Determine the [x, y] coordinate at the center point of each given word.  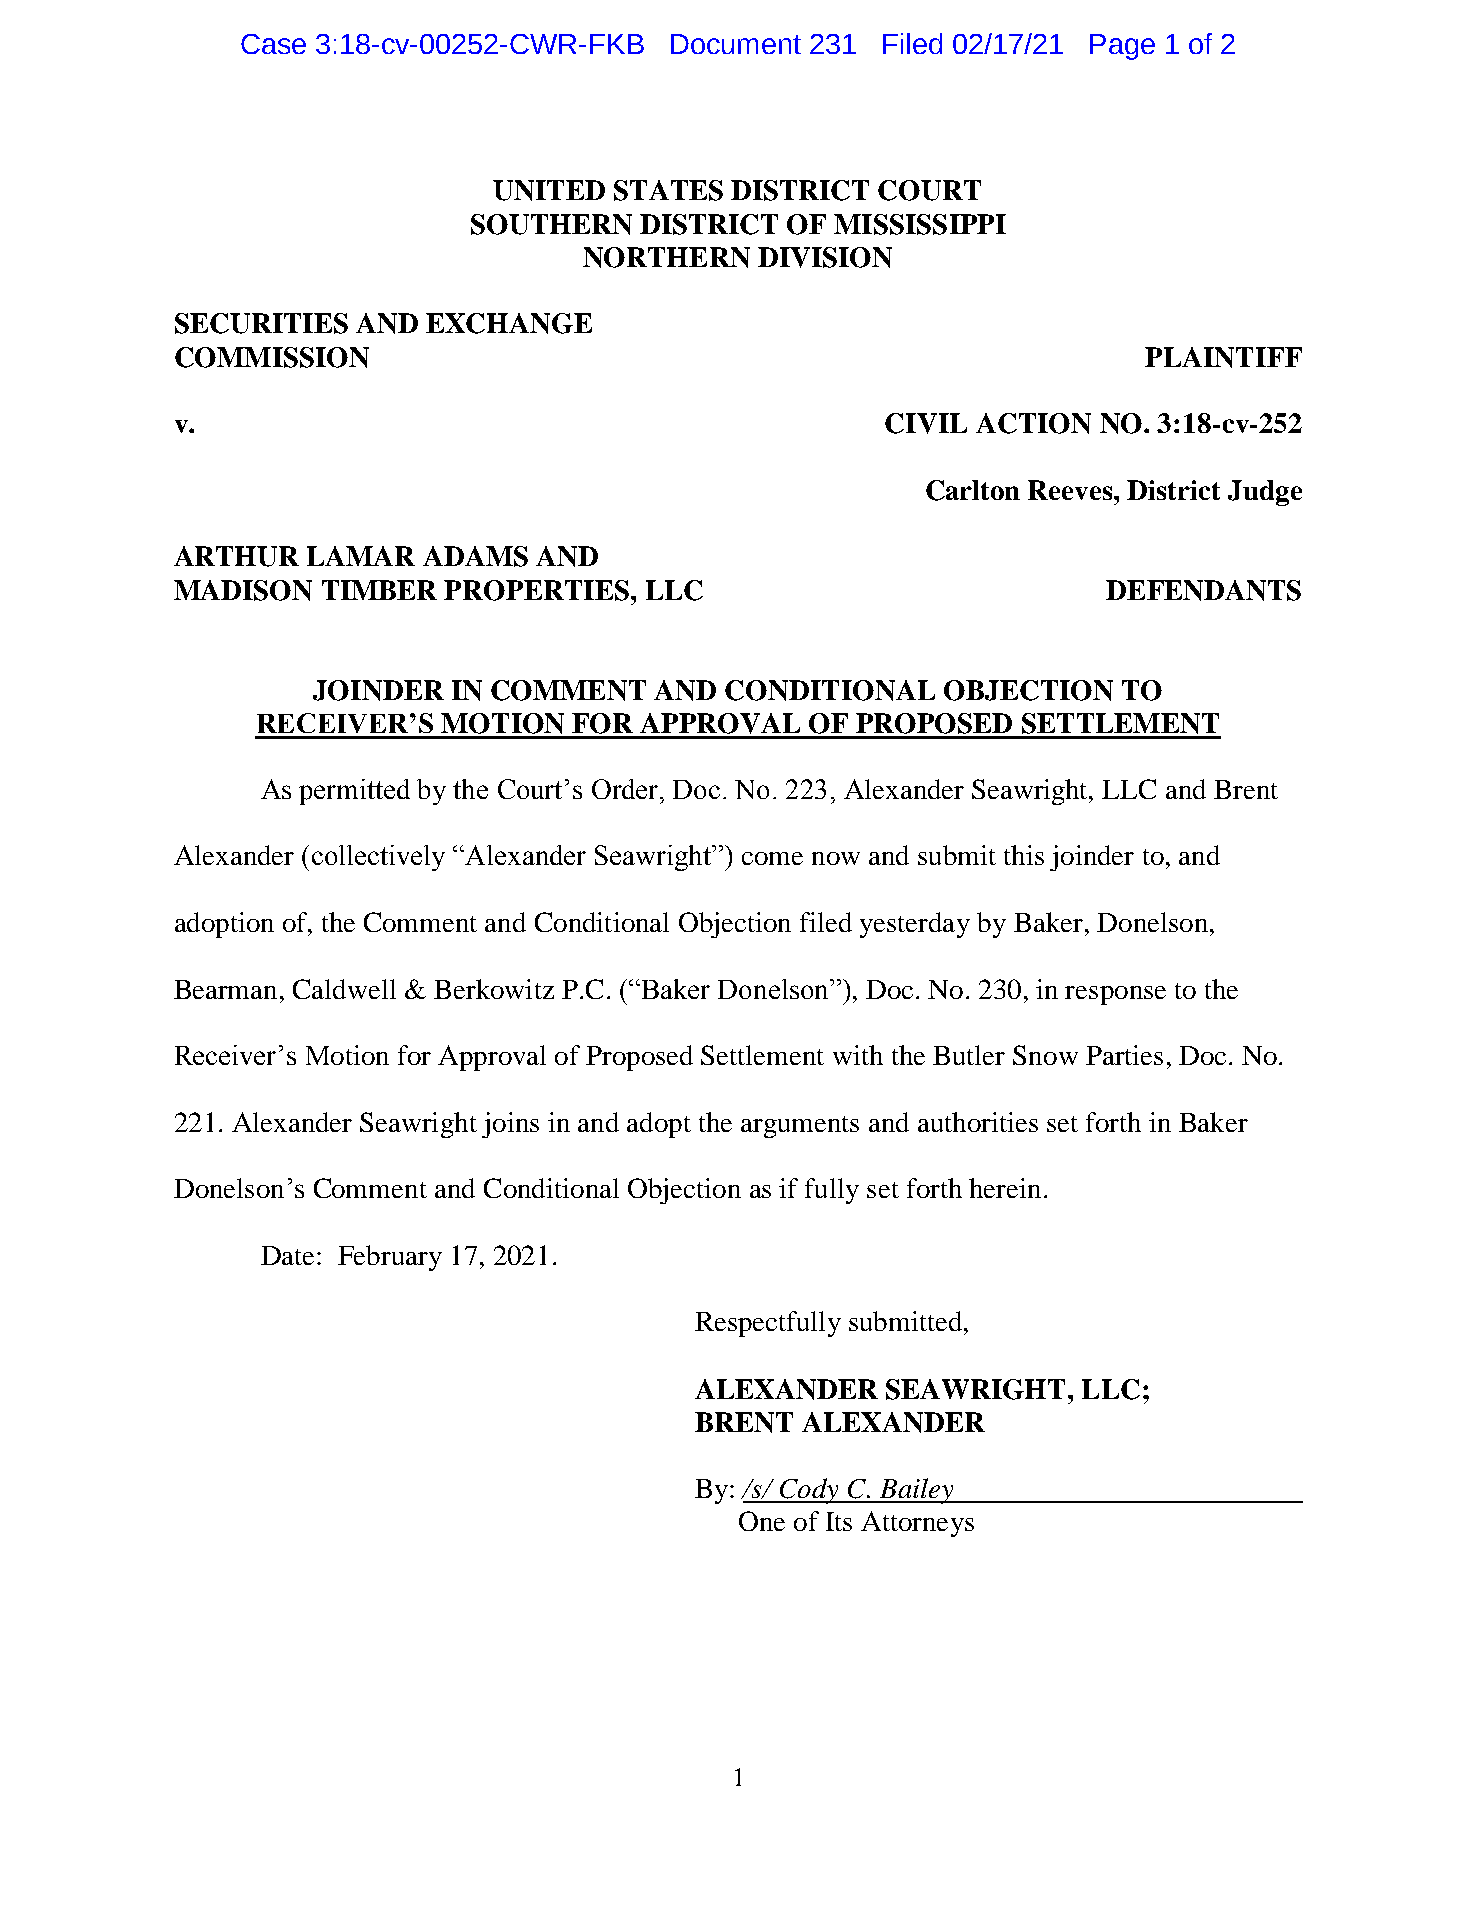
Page [1122, 47]
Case [273, 44]
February [390, 1258]
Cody [809, 1491]
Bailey [917, 1491]
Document [736, 44]
